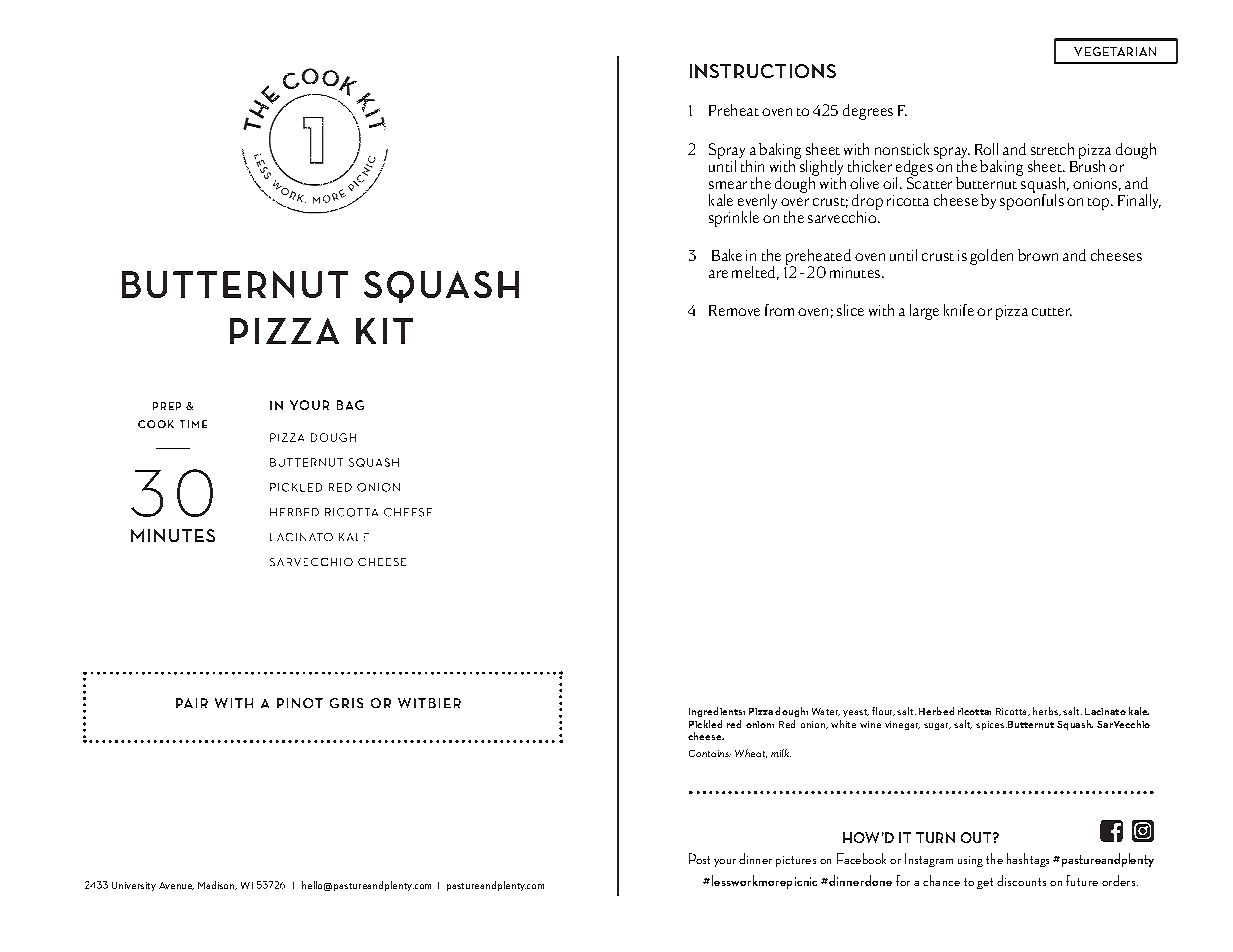  I want to click on PREP, so click(167, 406).
